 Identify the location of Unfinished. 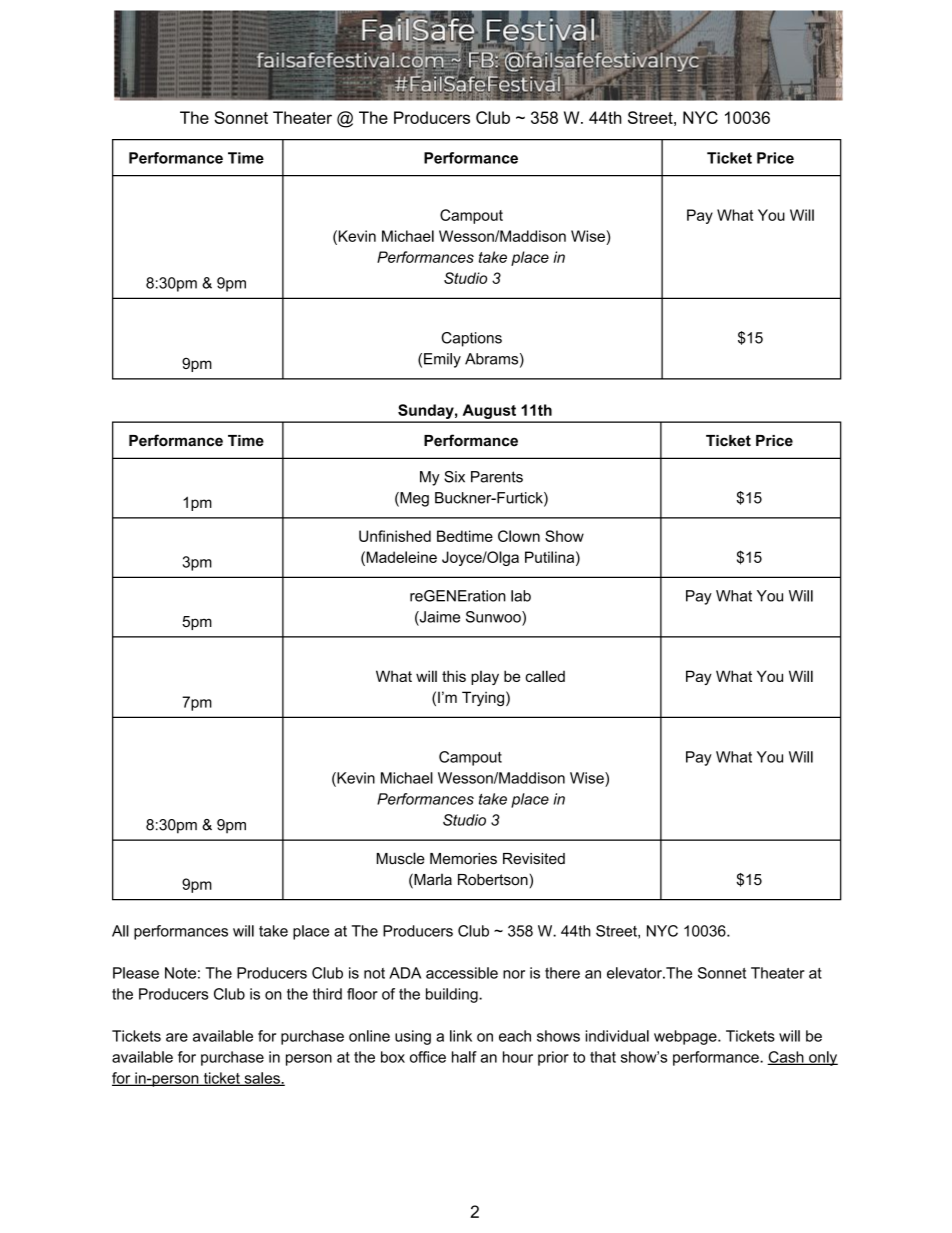
(395, 536).
